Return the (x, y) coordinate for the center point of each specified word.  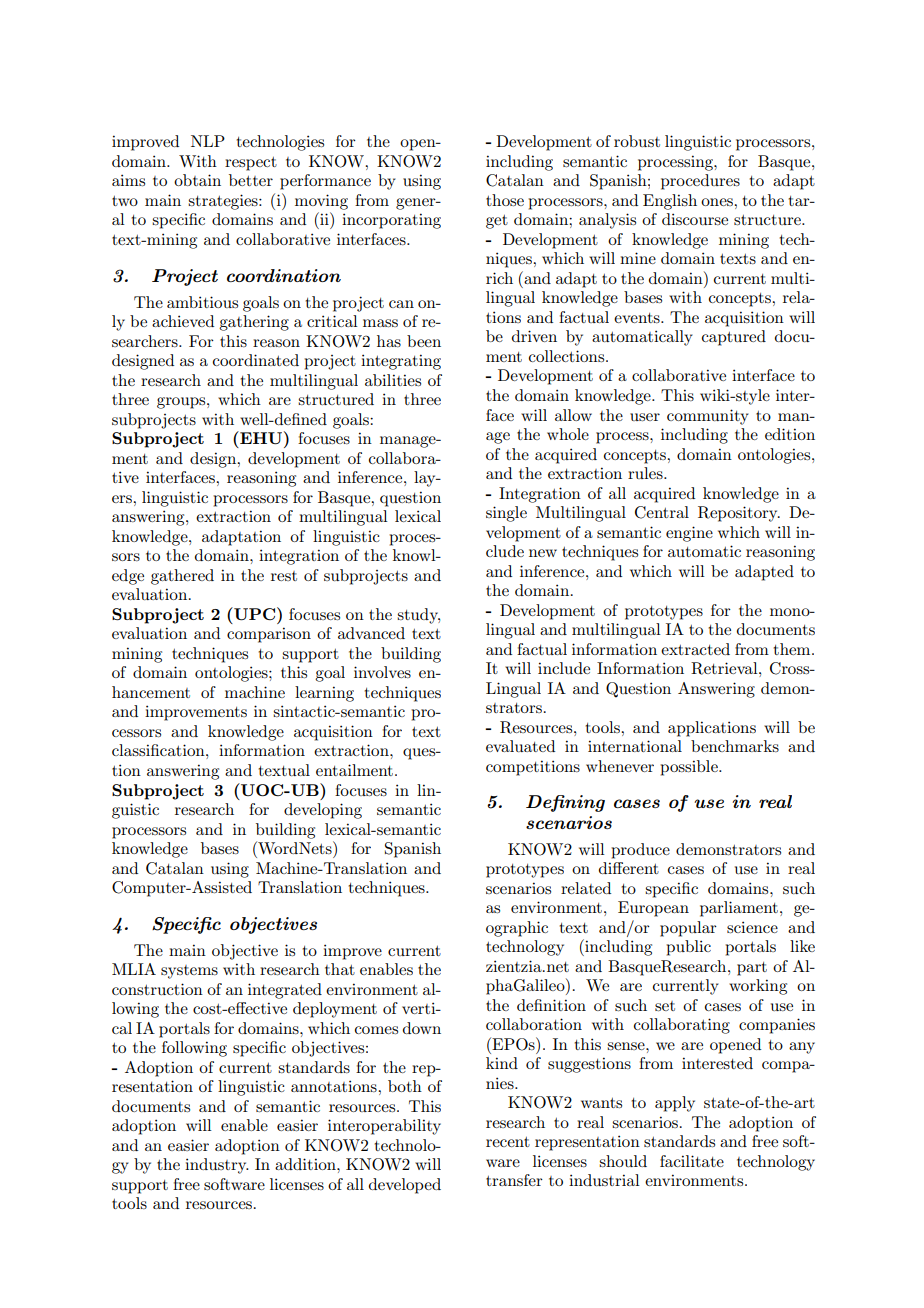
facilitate (692, 1161)
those (505, 200)
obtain (197, 180)
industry (217, 1166)
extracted (695, 649)
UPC (255, 613)
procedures (700, 182)
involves (382, 672)
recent (508, 1142)
